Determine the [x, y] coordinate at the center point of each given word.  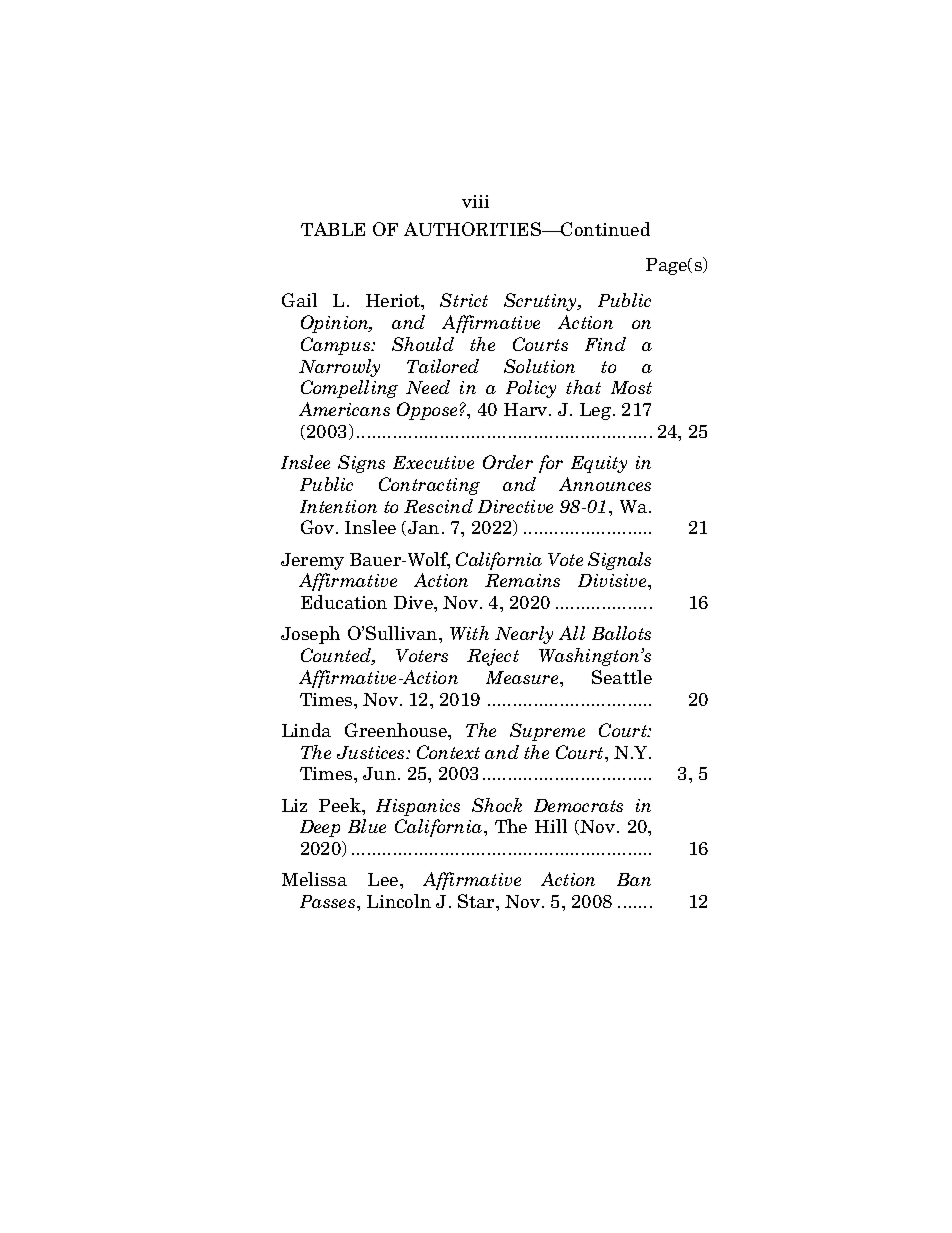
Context [448, 752]
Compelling [349, 389]
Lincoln [399, 901]
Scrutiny [542, 302]
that [583, 387]
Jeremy [312, 561]
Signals [619, 561]
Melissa [314, 879]
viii [475, 201]
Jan [423, 527]
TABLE [333, 229]
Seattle [622, 677]
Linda [306, 730]
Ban [634, 879]
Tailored [443, 366]
